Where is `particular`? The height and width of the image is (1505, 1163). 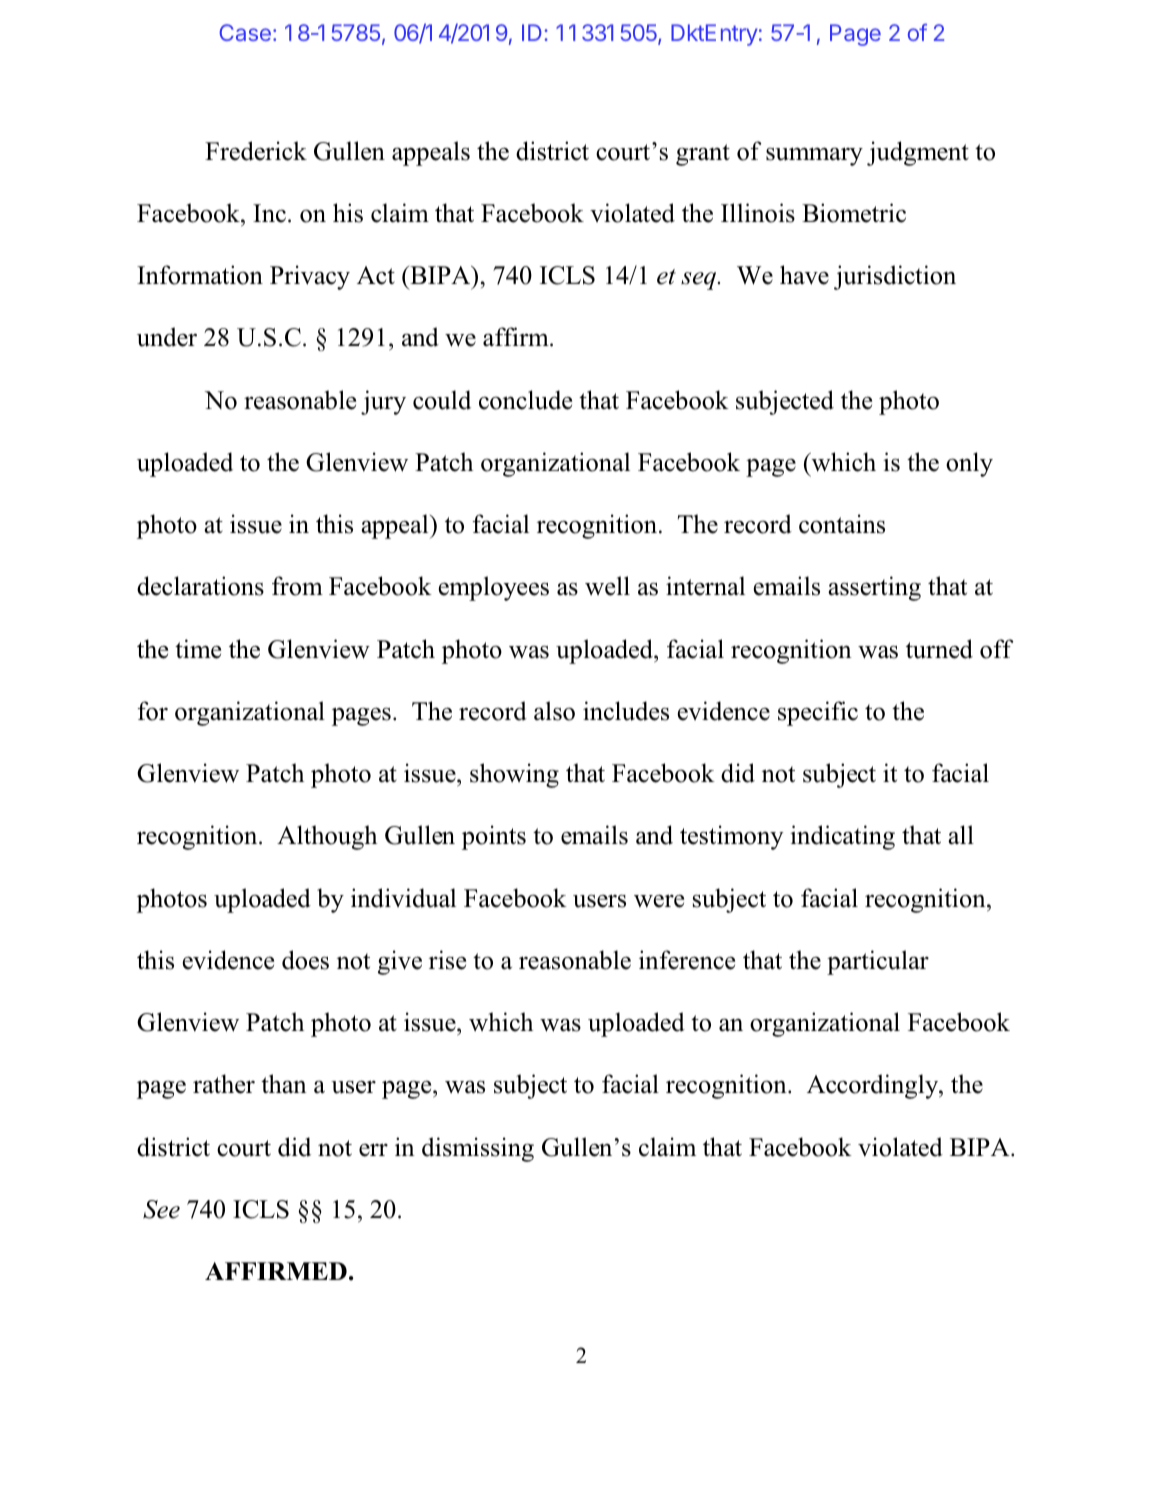
particular is located at coordinates (878, 962).
